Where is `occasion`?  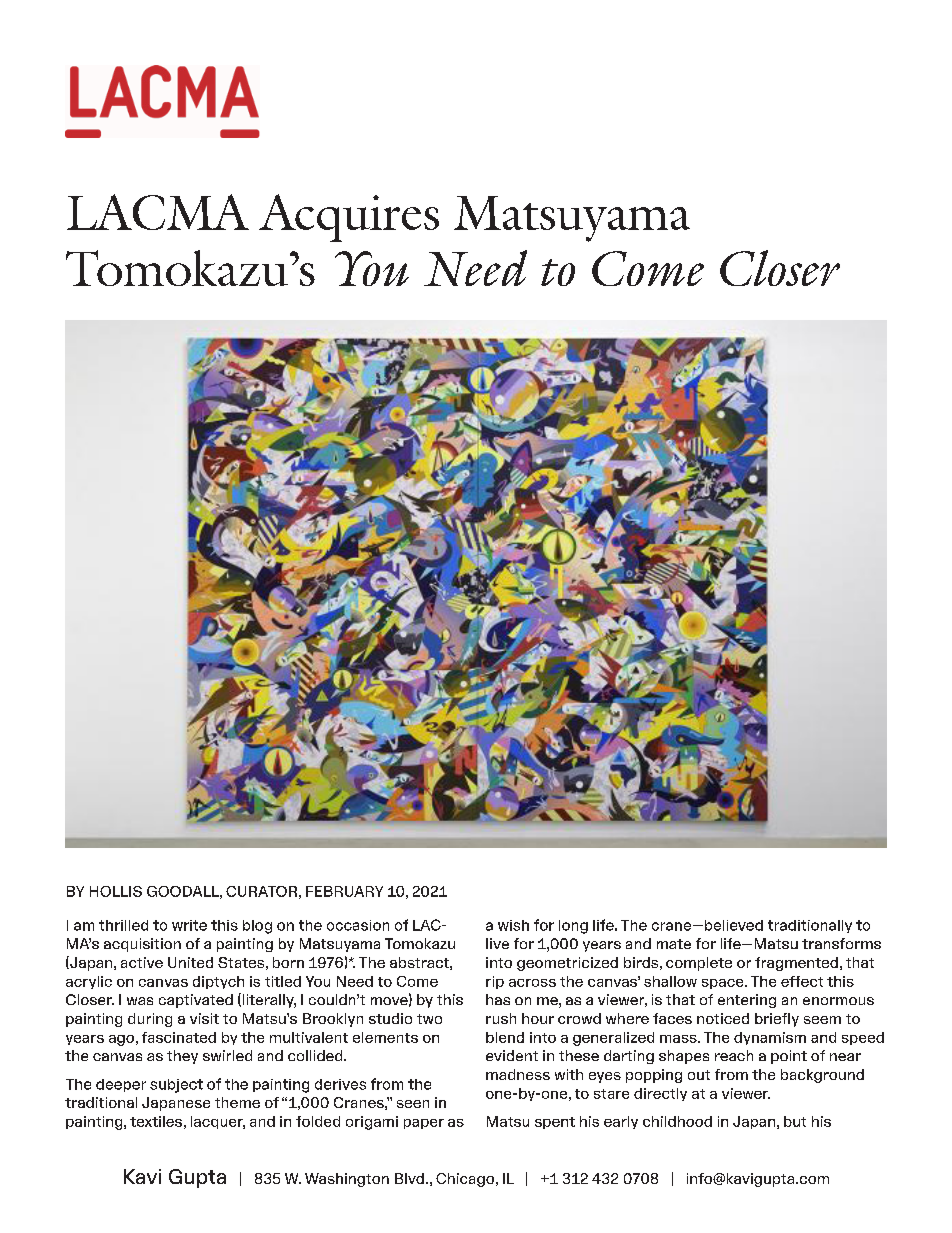
occasion is located at coordinates (358, 925).
